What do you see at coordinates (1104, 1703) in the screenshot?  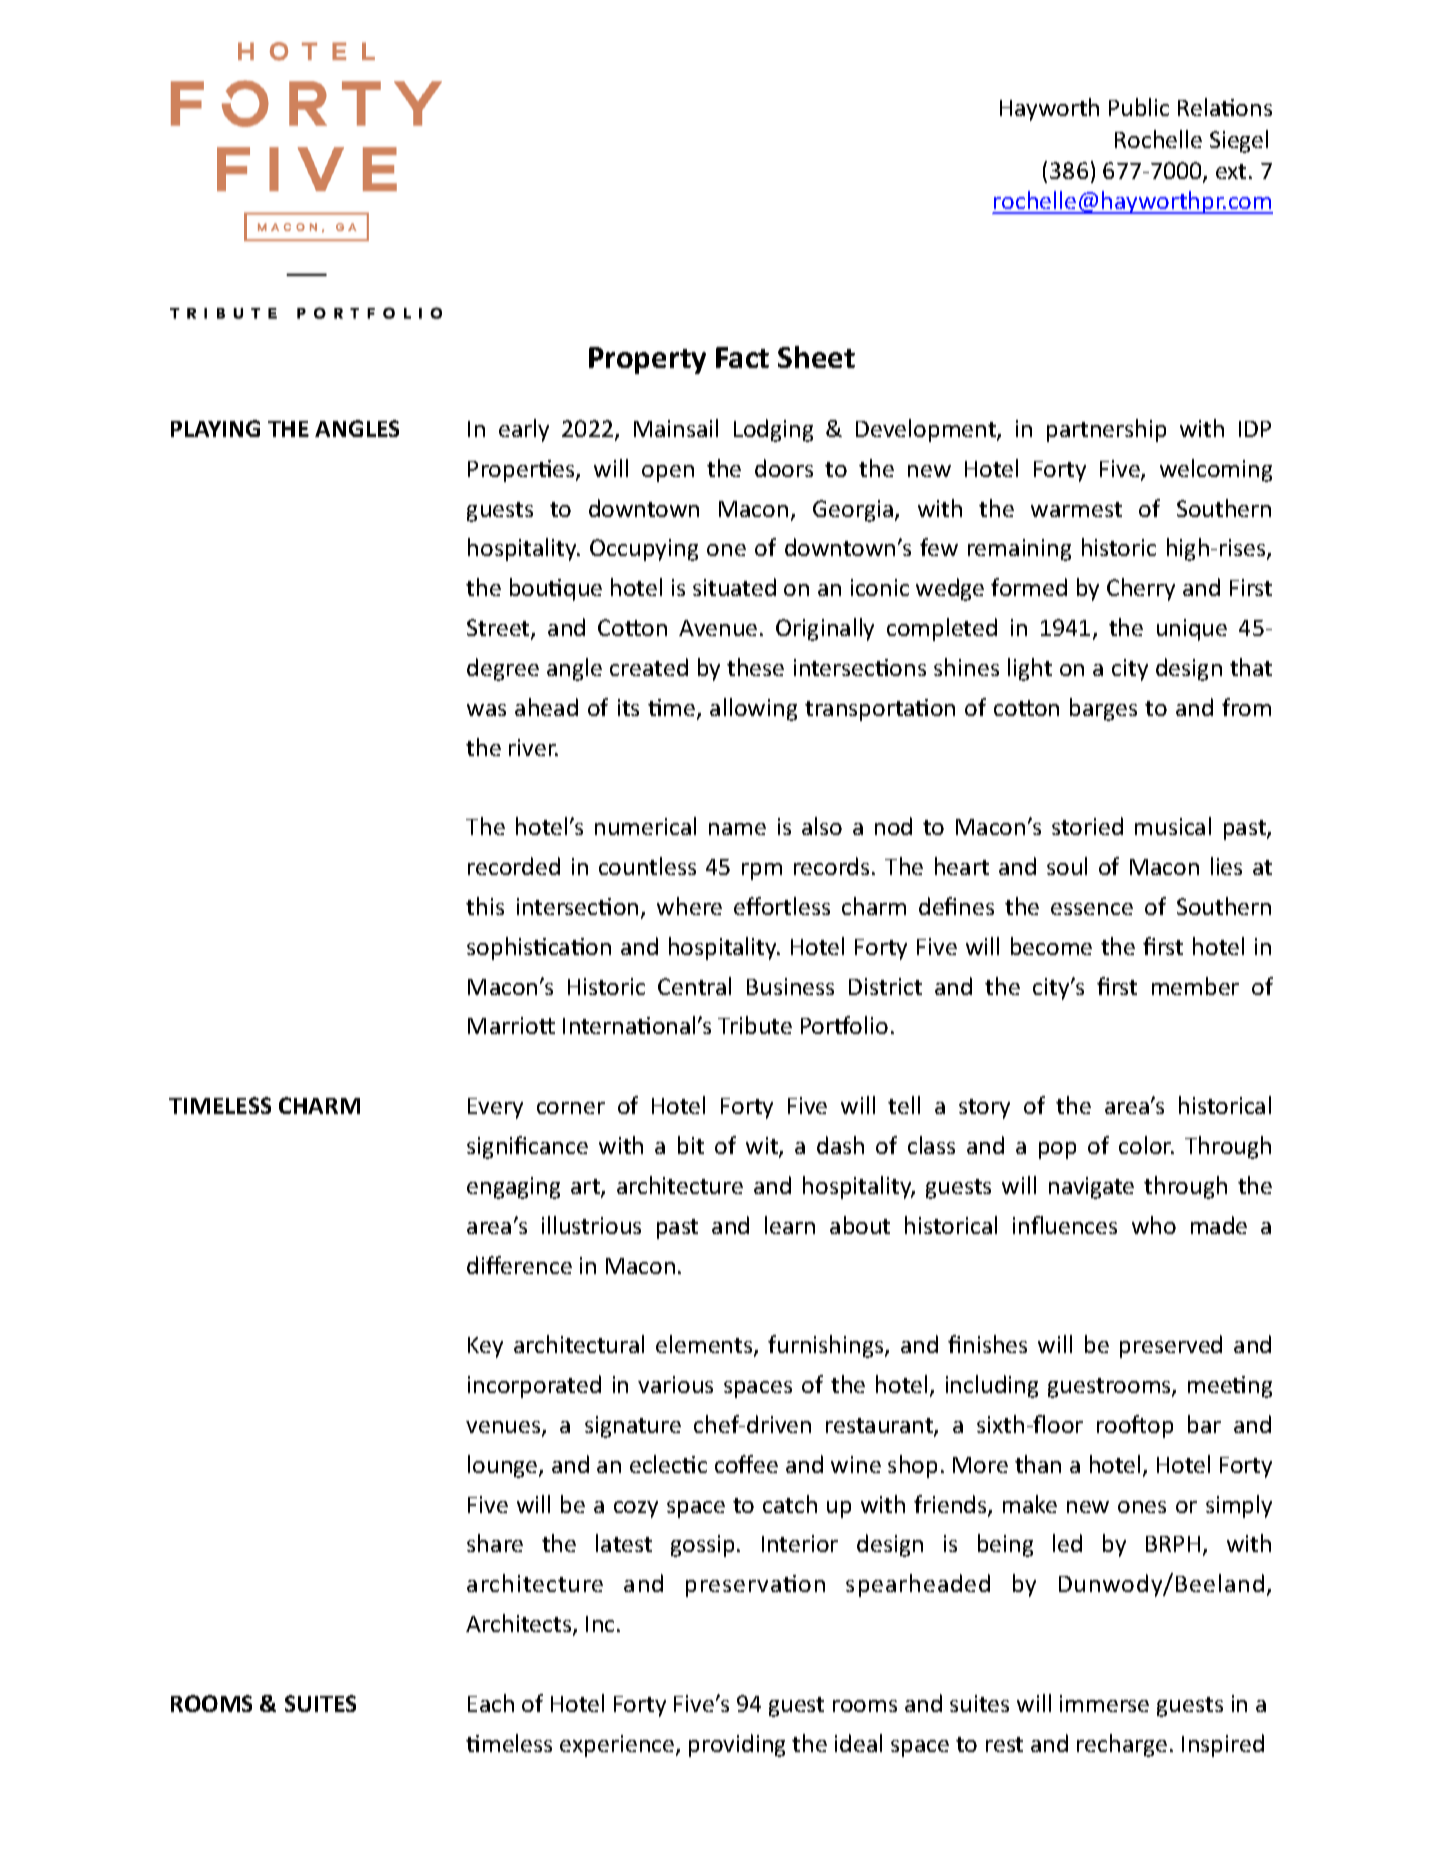 I see `immerse` at bounding box center [1104, 1703].
